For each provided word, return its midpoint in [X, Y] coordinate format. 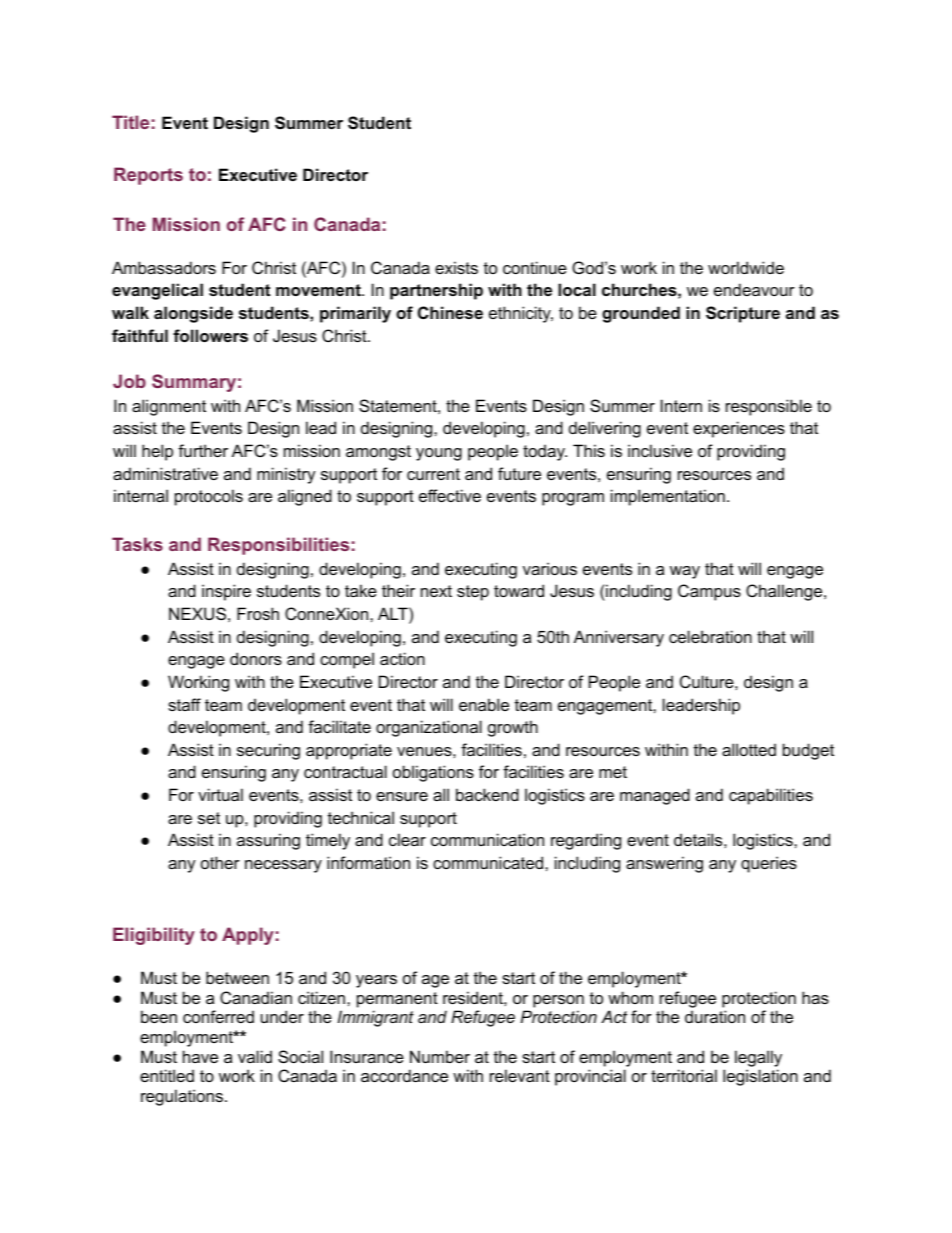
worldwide [746, 267]
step [473, 593]
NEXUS [197, 613]
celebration [710, 636]
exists [456, 267]
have [200, 1056]
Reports [148, 176]
